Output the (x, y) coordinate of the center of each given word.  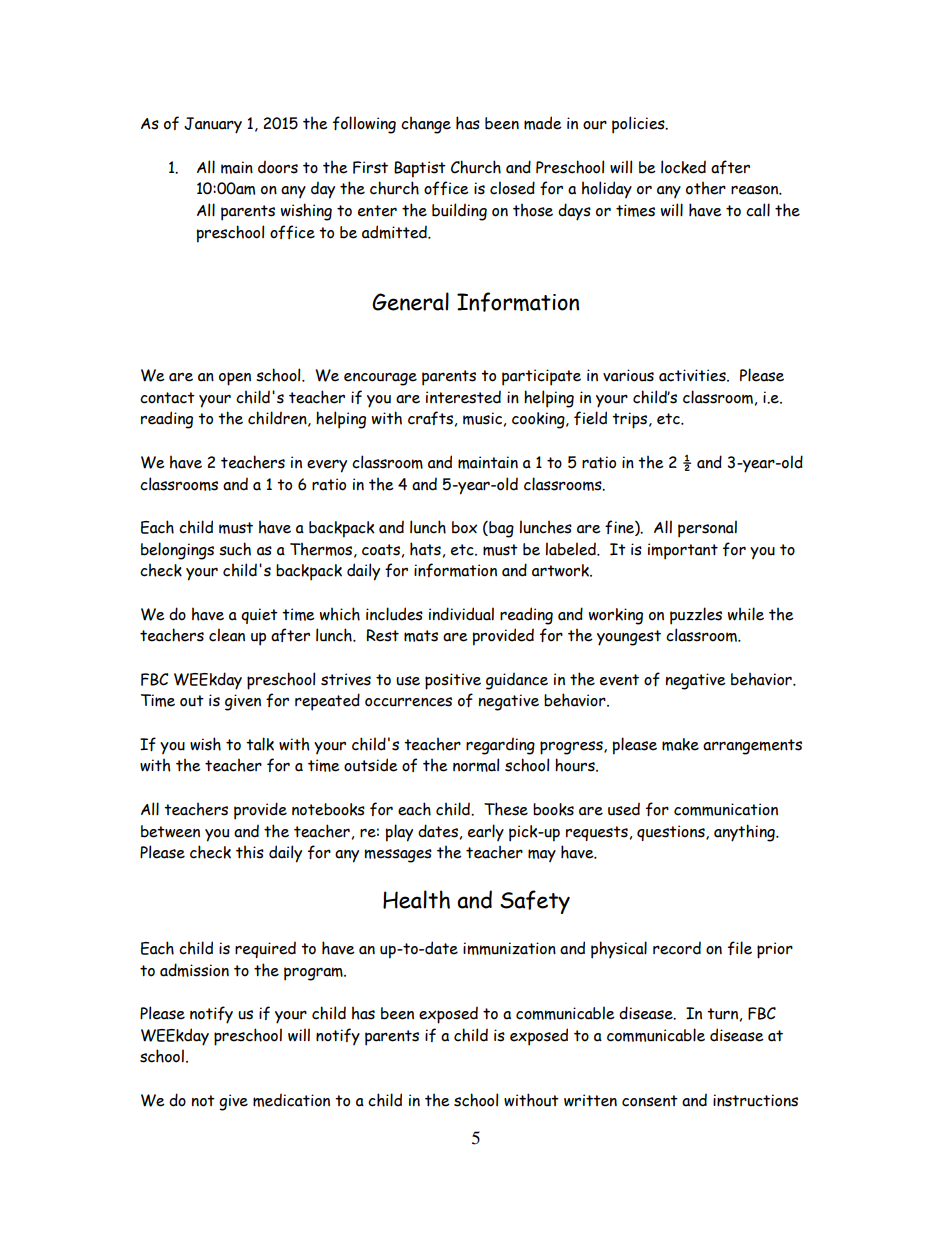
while (746, 614)
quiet (259, 616)
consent (650, 1101)
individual (461, 614)
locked (683, 167)
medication (291, 1100)
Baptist (420, 169)
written (590, 1100)
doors (278, 167)
